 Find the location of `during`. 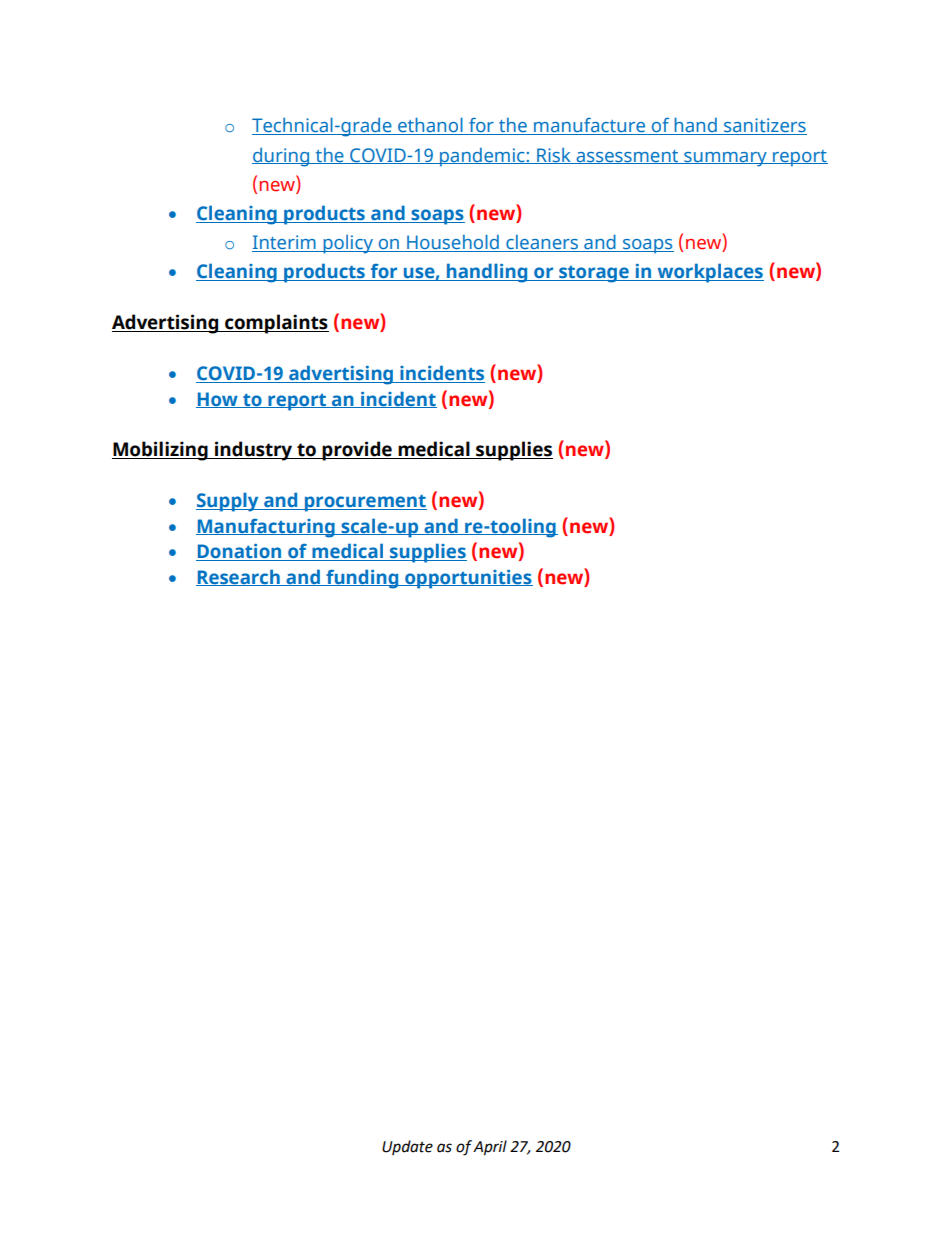

during is located at coordinates (282, 157).
